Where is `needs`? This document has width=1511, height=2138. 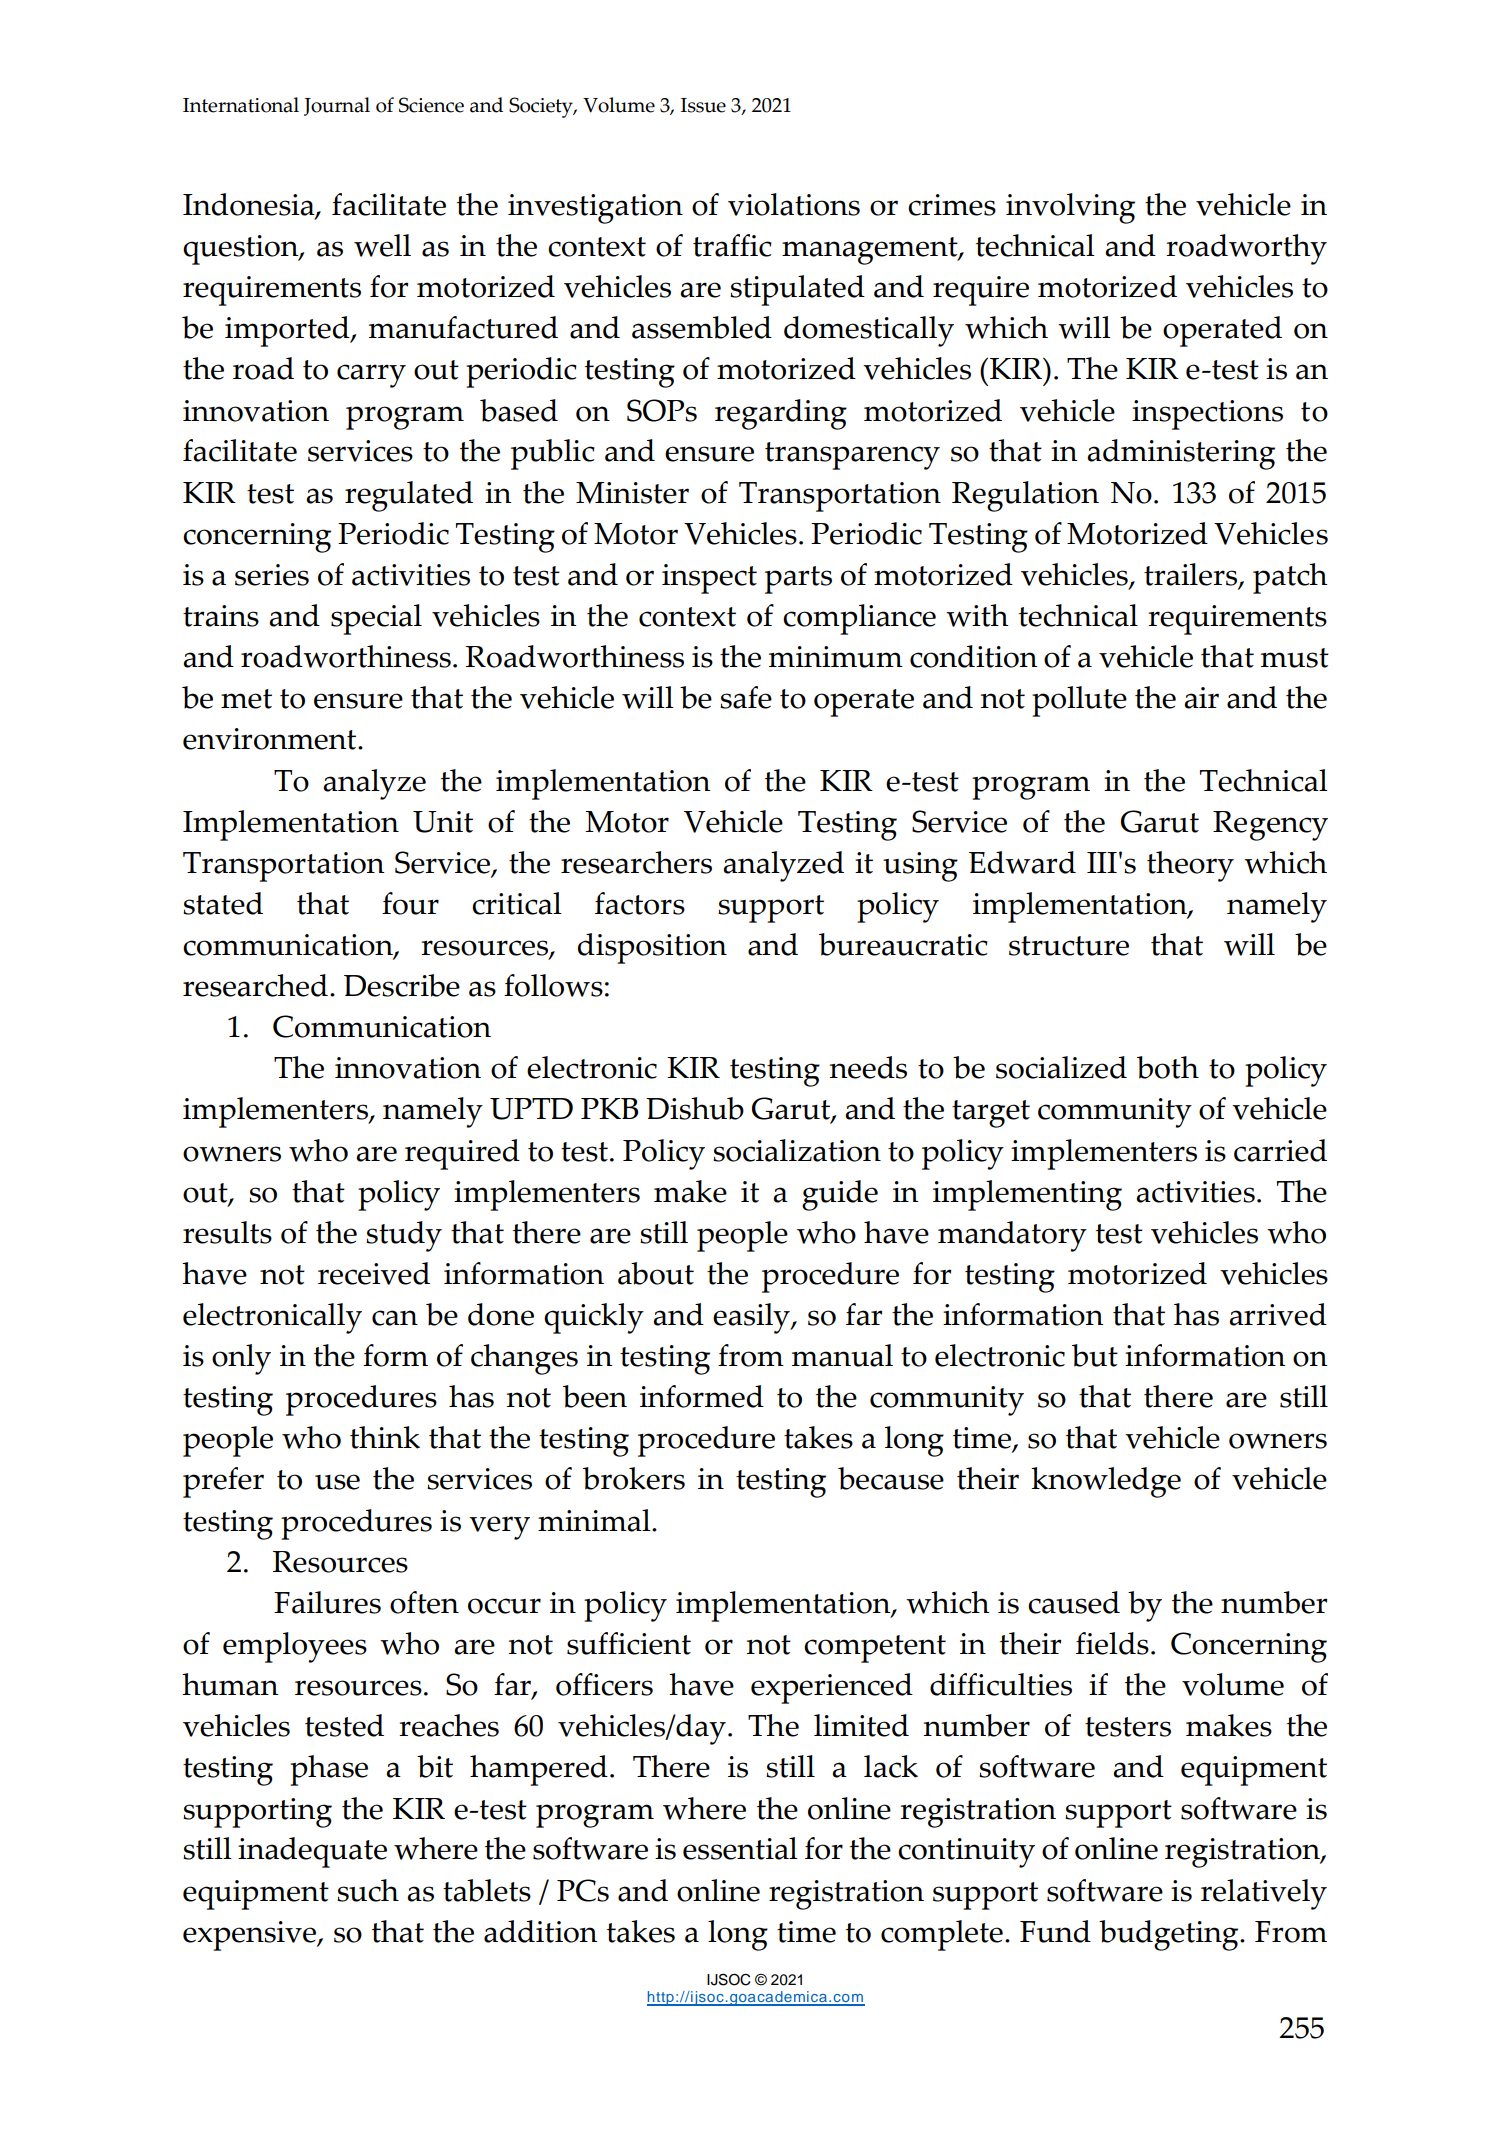
needs is located at coordinates (868, 1067).
